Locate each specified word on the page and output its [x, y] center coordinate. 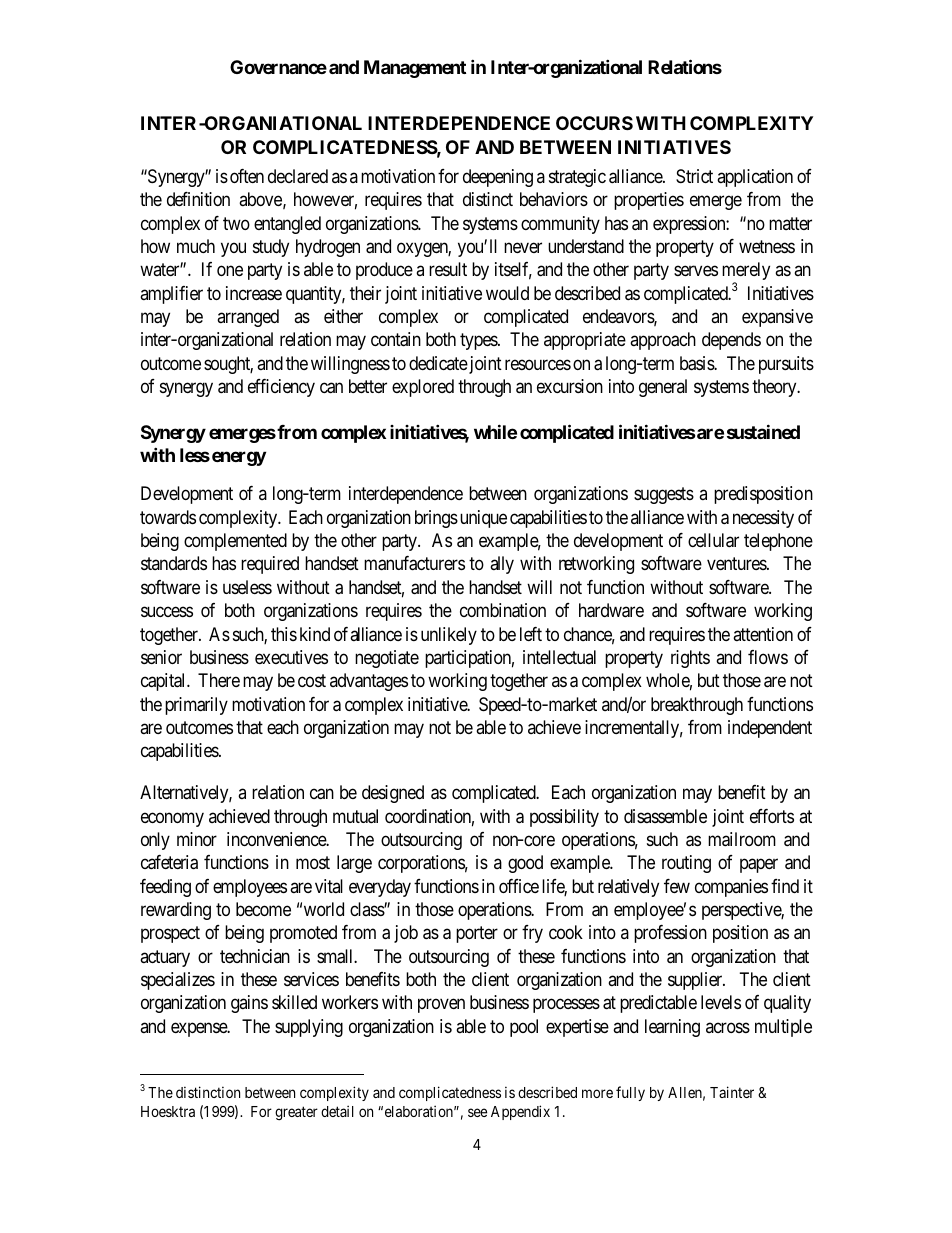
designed [393, 794]
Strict [694, 176]
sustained [763, 431]
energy [239, 458]
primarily [196, 706]
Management [415, 69]
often [247, 176]
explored [423, 388]
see [477, 1112]
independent [770, 729]
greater [296, 1113]
